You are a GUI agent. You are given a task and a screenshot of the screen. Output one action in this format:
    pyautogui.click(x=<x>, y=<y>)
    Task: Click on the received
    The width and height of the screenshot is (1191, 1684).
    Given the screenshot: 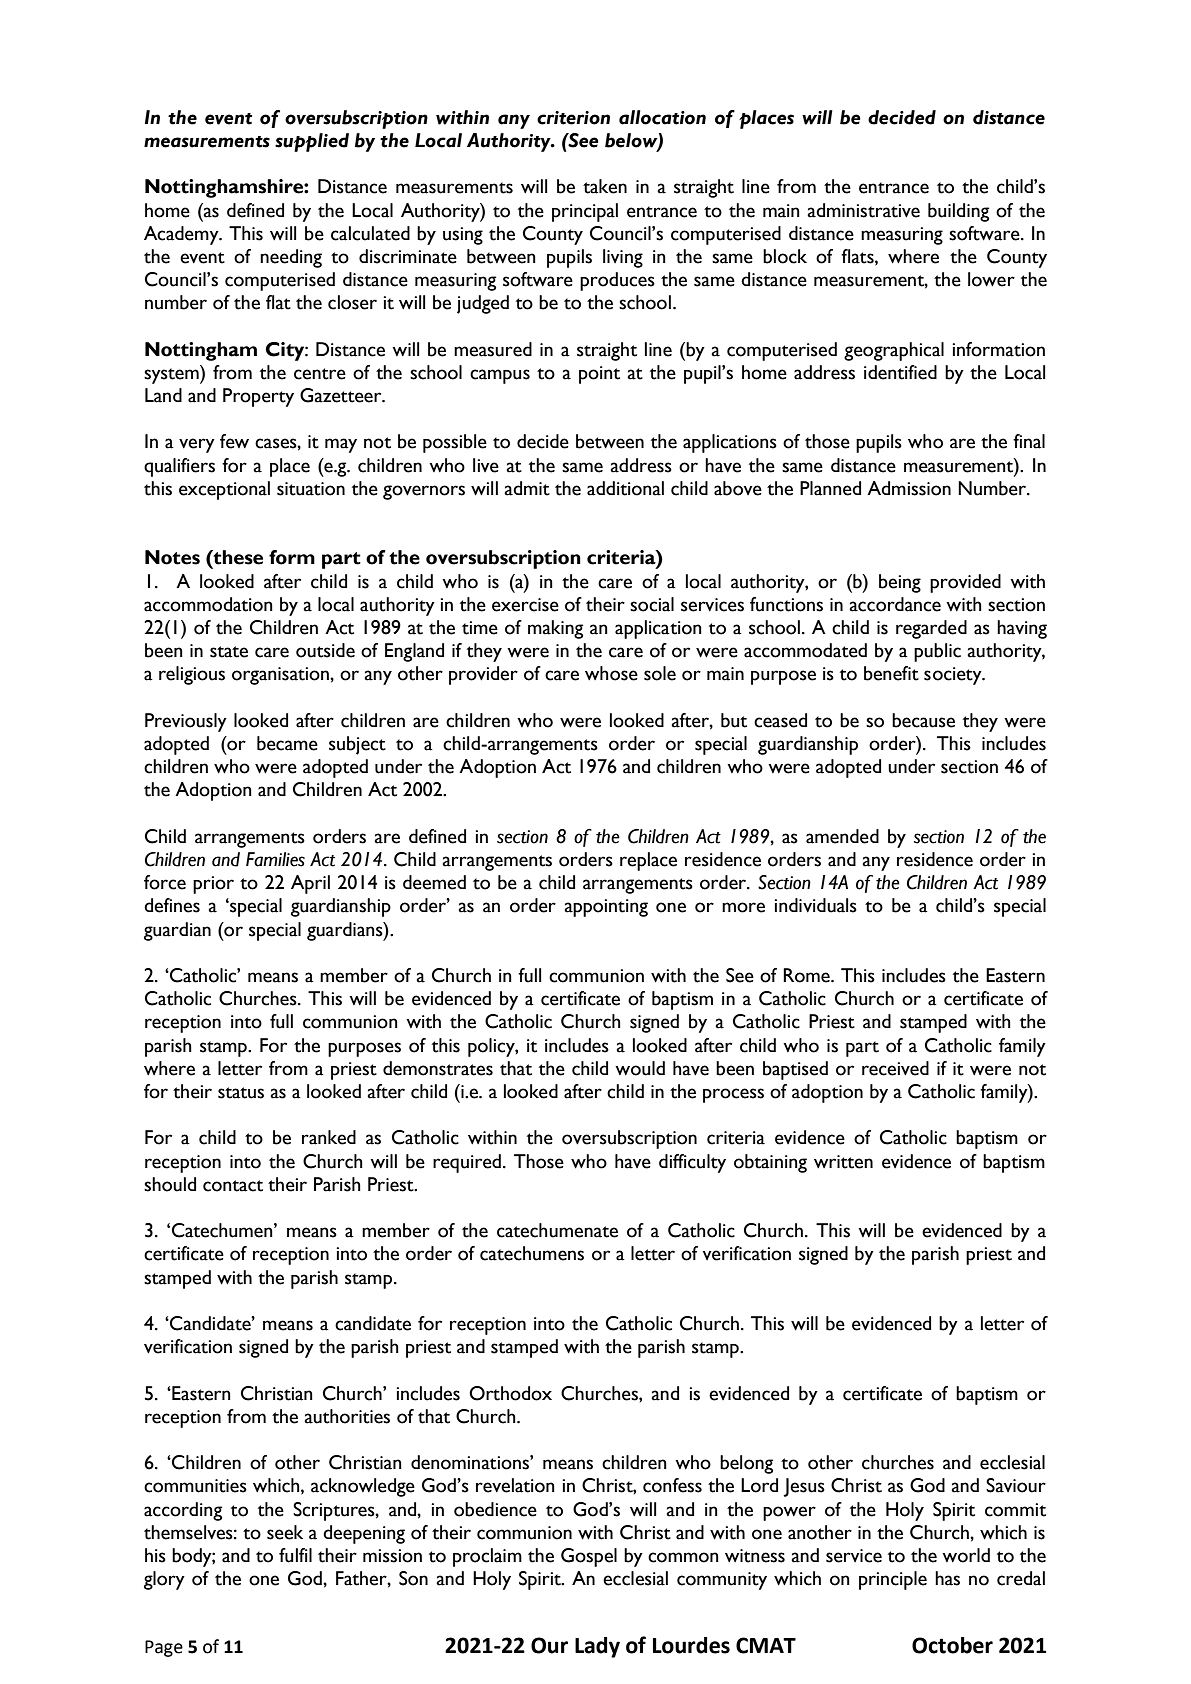 What is the action you would take?
    pyautogui.click(x=895, y=1068)
